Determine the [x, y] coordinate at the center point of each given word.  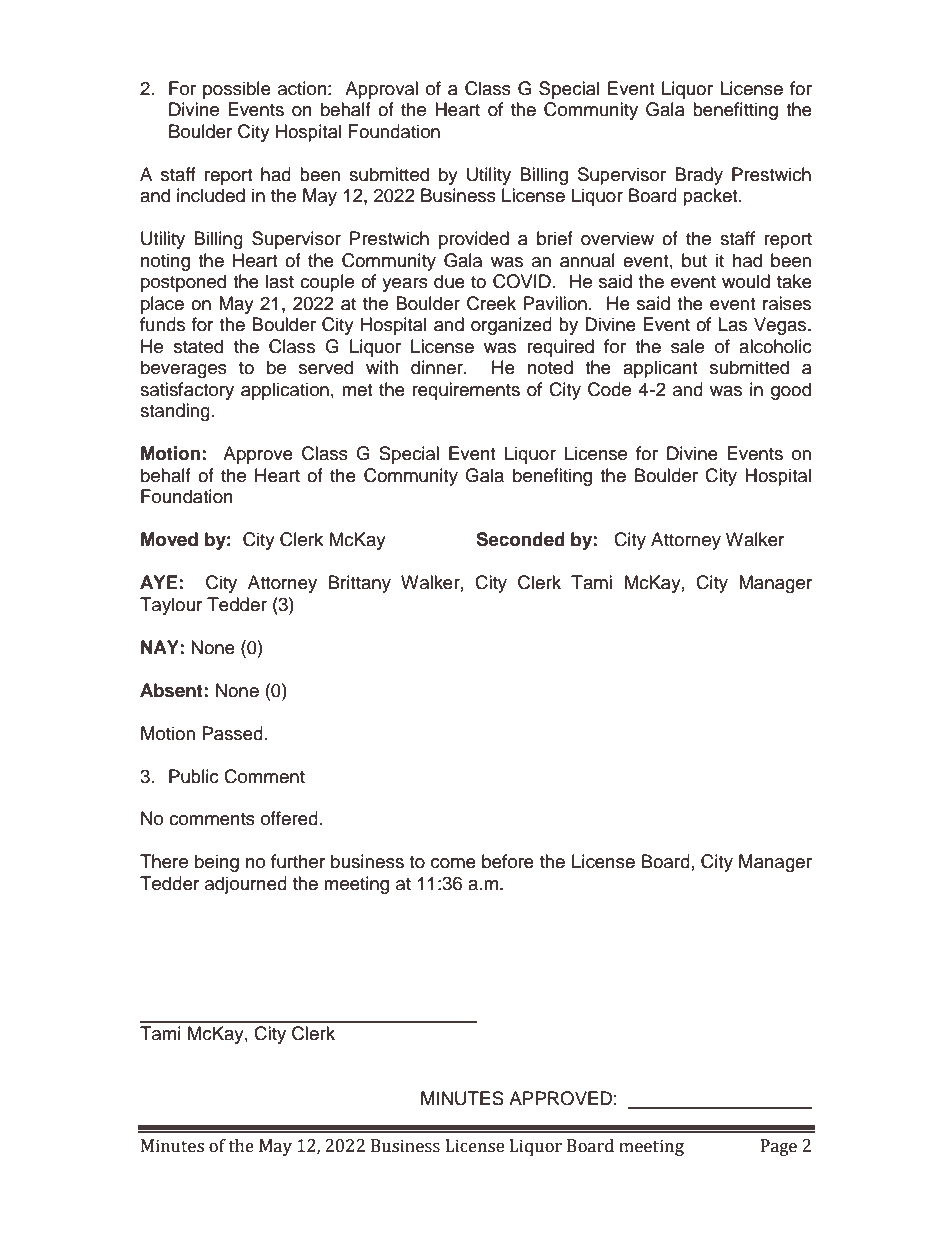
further [298, 861]
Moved [169, 539]
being [217, 863]
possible [237, 90]
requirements [466, 391]
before [508, 861]
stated [198, 346]
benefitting [735, 111]
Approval [381, 90]
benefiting [552, 477]
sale [687, 346]
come [453, 863]
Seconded [520, 539]
